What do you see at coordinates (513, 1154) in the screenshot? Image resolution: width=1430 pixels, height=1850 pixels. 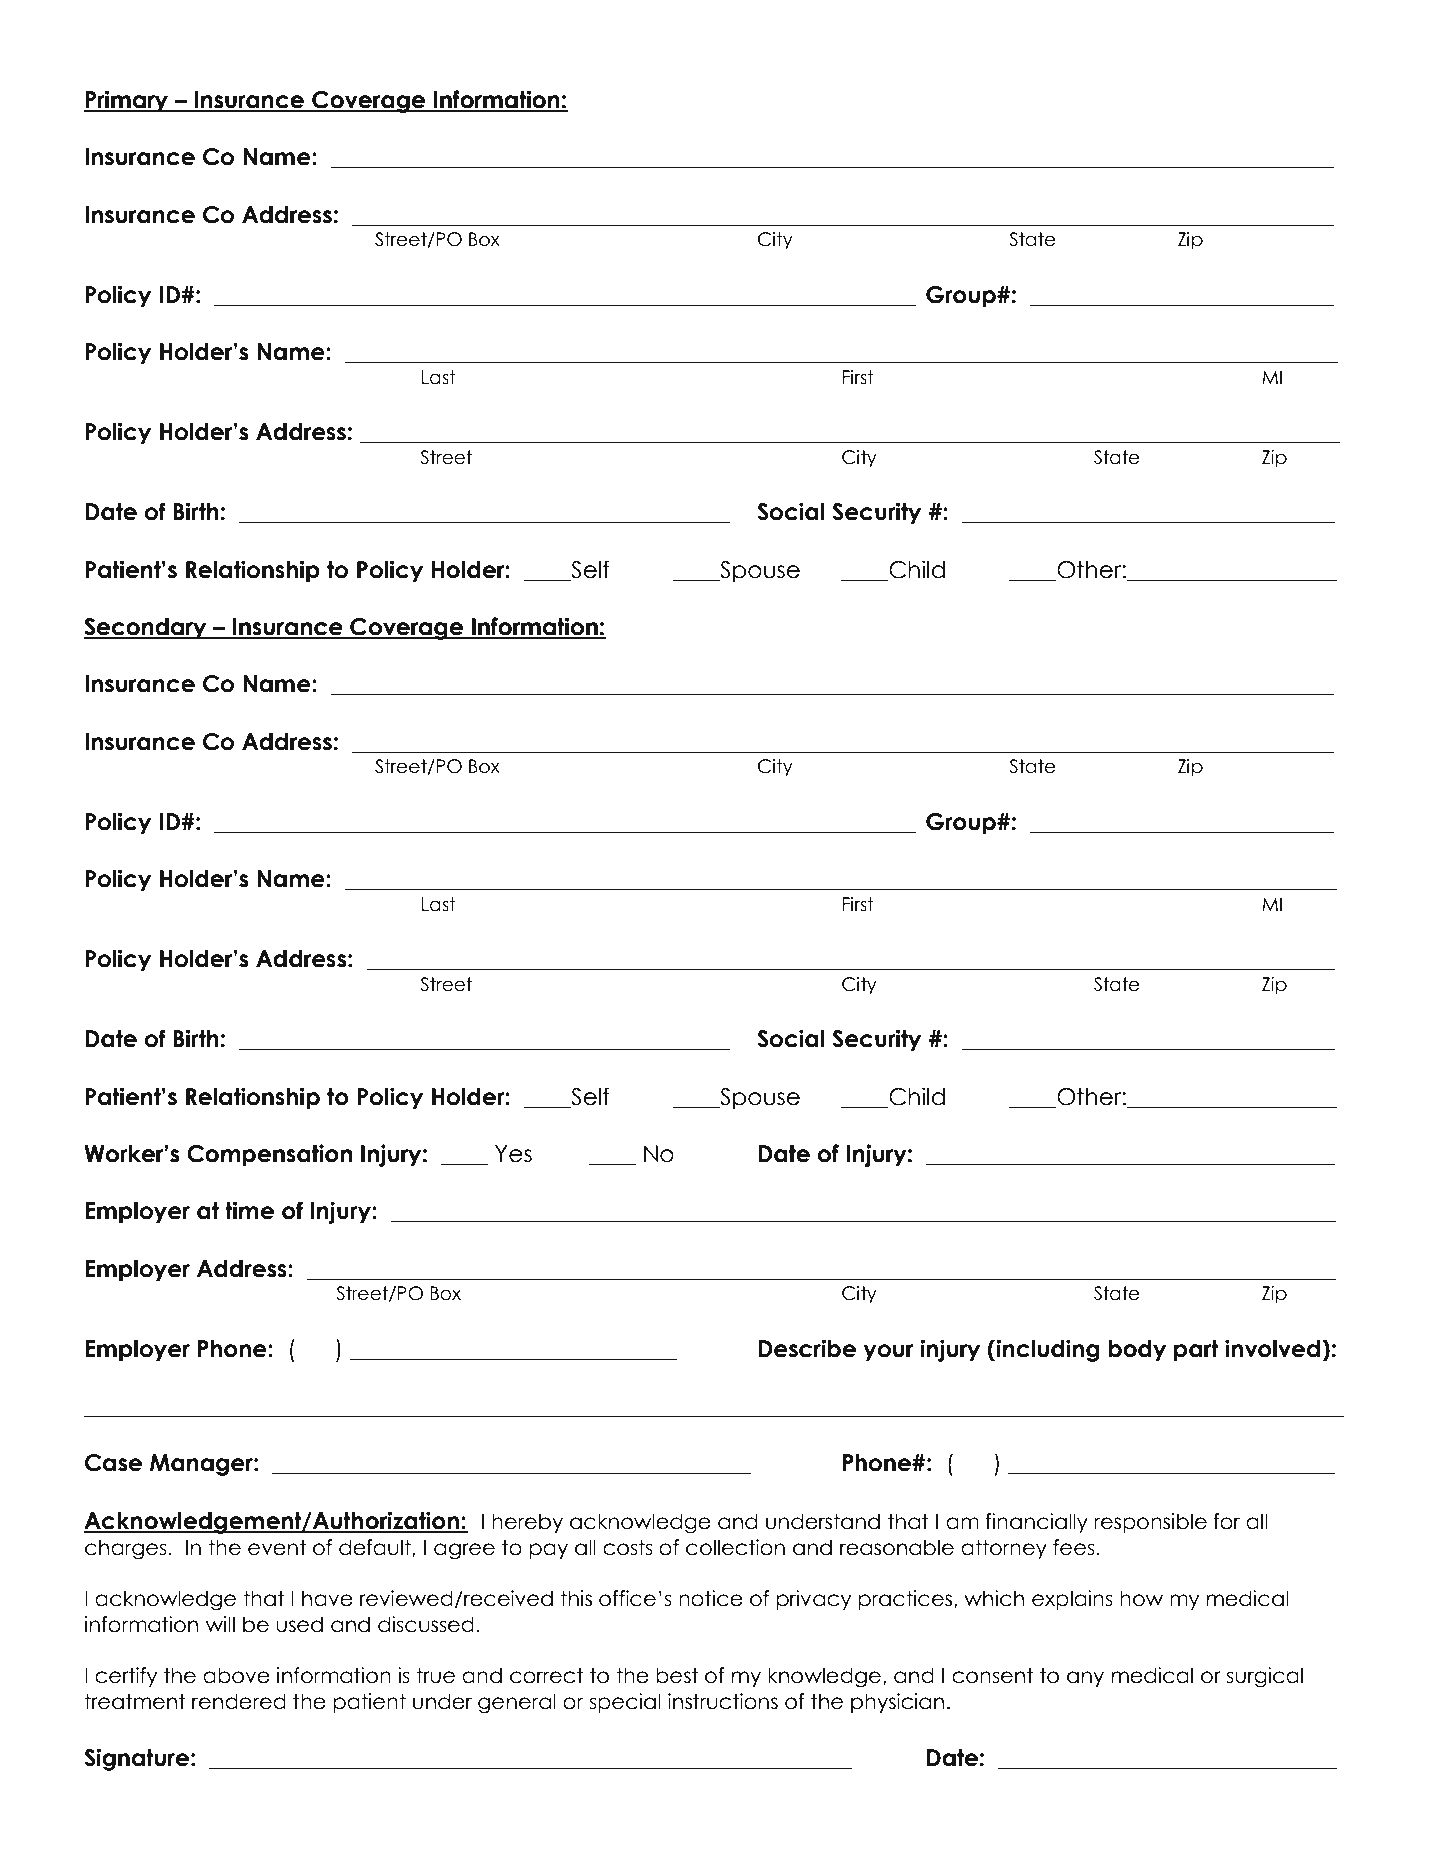 I see `Yes` at bounding box center [513, 1154].
